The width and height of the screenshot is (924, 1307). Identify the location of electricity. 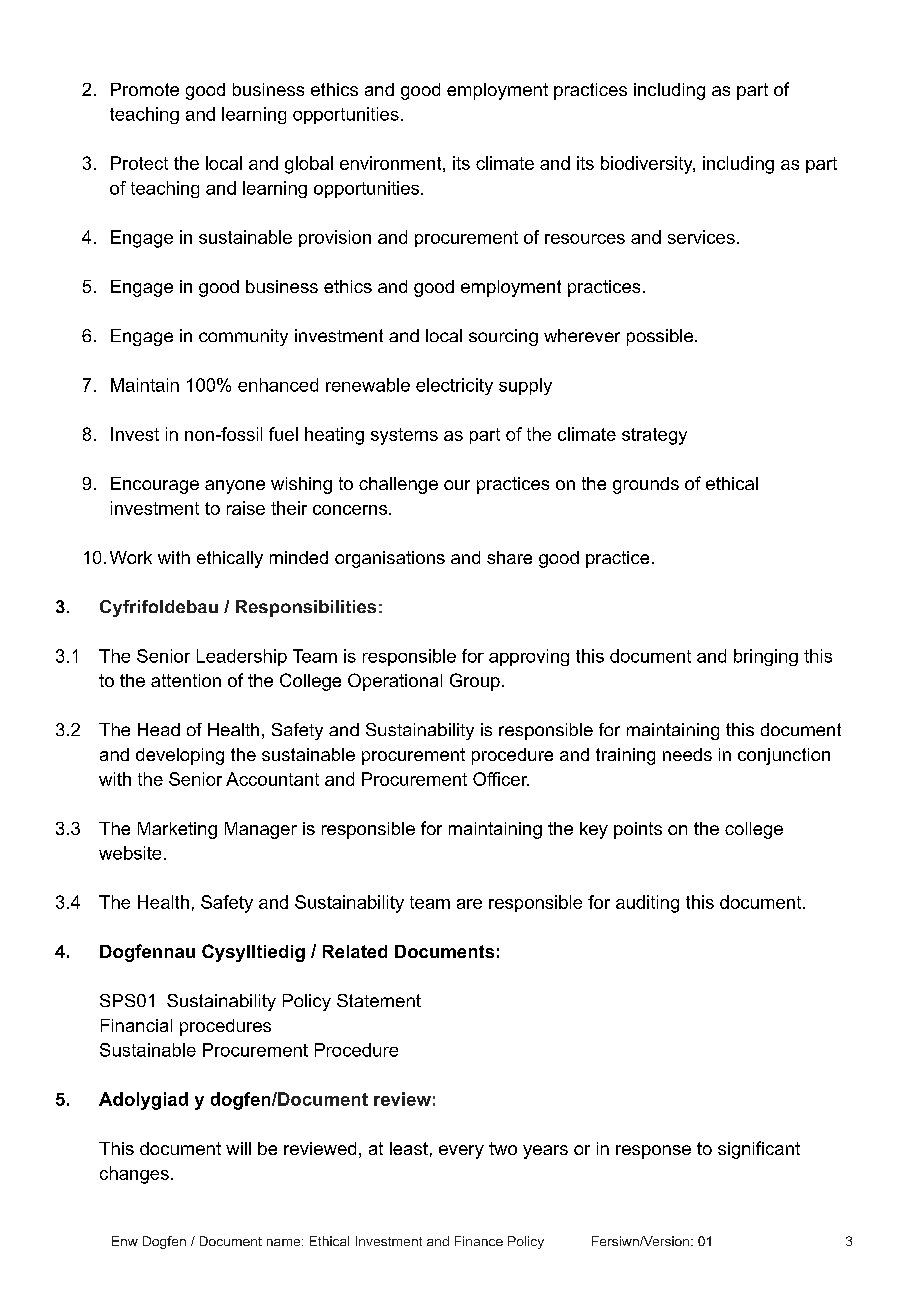
(454, 386).
